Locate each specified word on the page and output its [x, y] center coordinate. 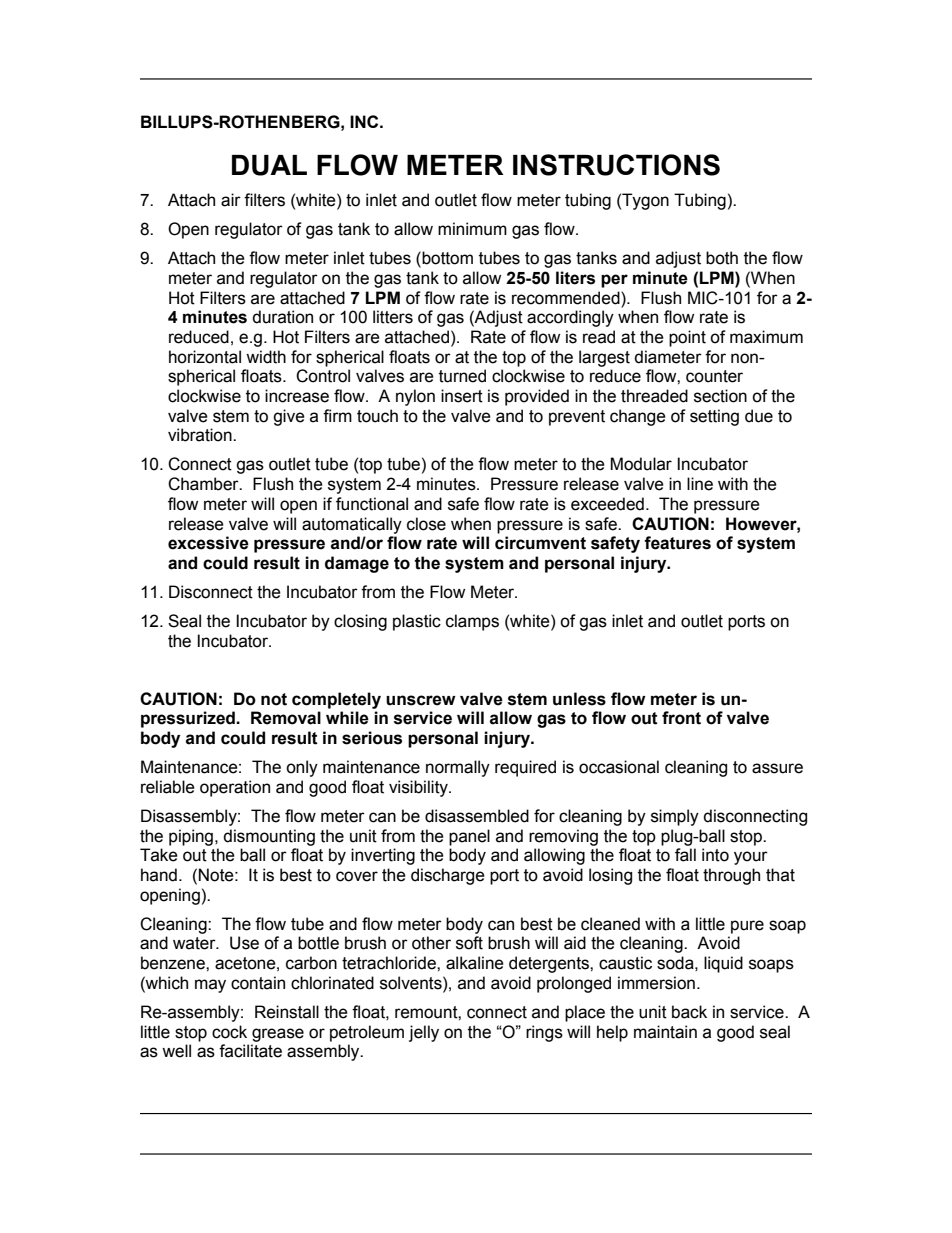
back [689, 1012]
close [426, 524]
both [722, 258]
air [231, 200]
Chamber [204, 484]
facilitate [250, 1051]
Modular [641, 464]
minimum [472, 229]
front [681, 718]
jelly [424, 1033]
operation [235, 788]
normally [458, 768]
